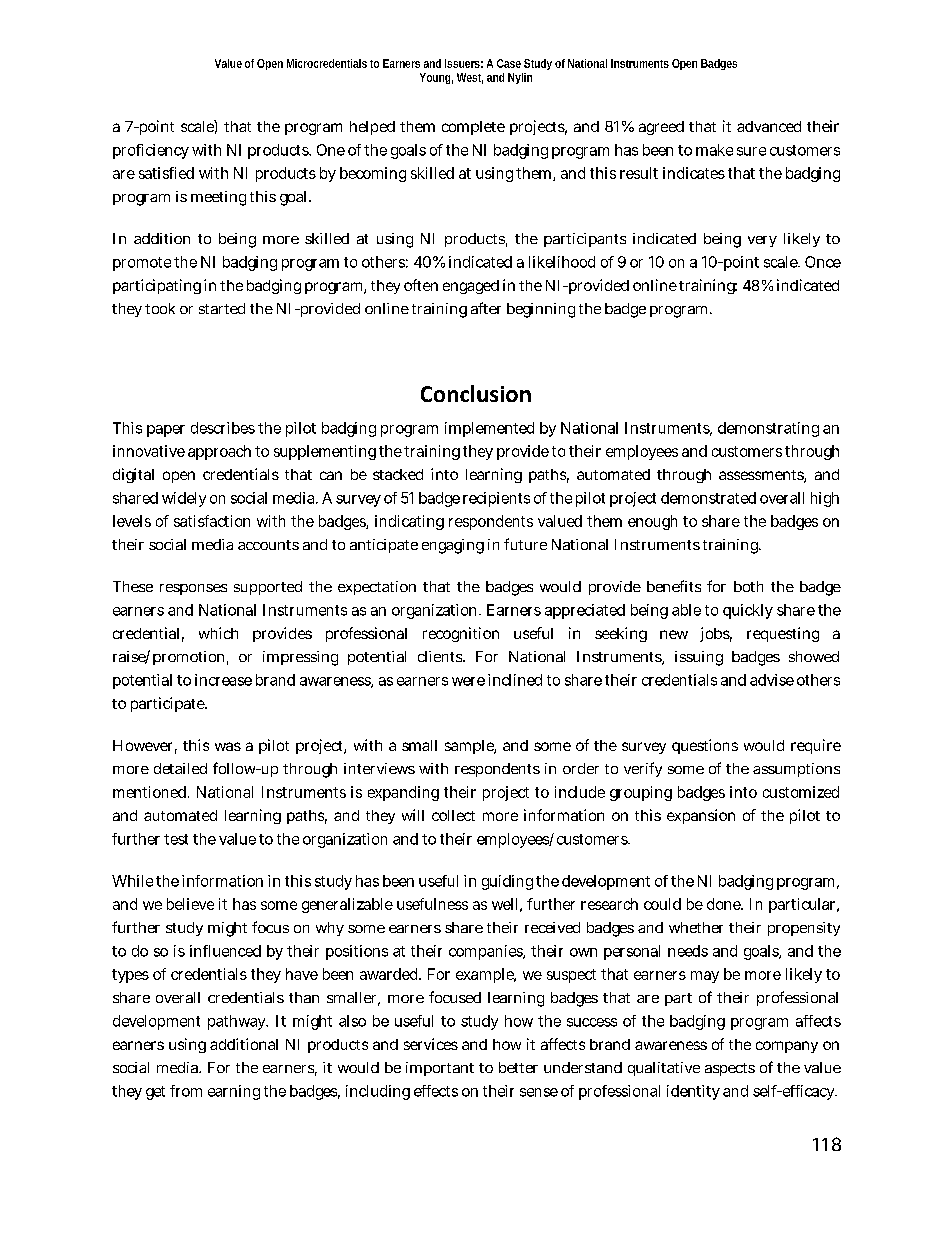 Image resolution: width=952 pixels, height=1233 pixels. I want to click on from, so click(186, 1091).
